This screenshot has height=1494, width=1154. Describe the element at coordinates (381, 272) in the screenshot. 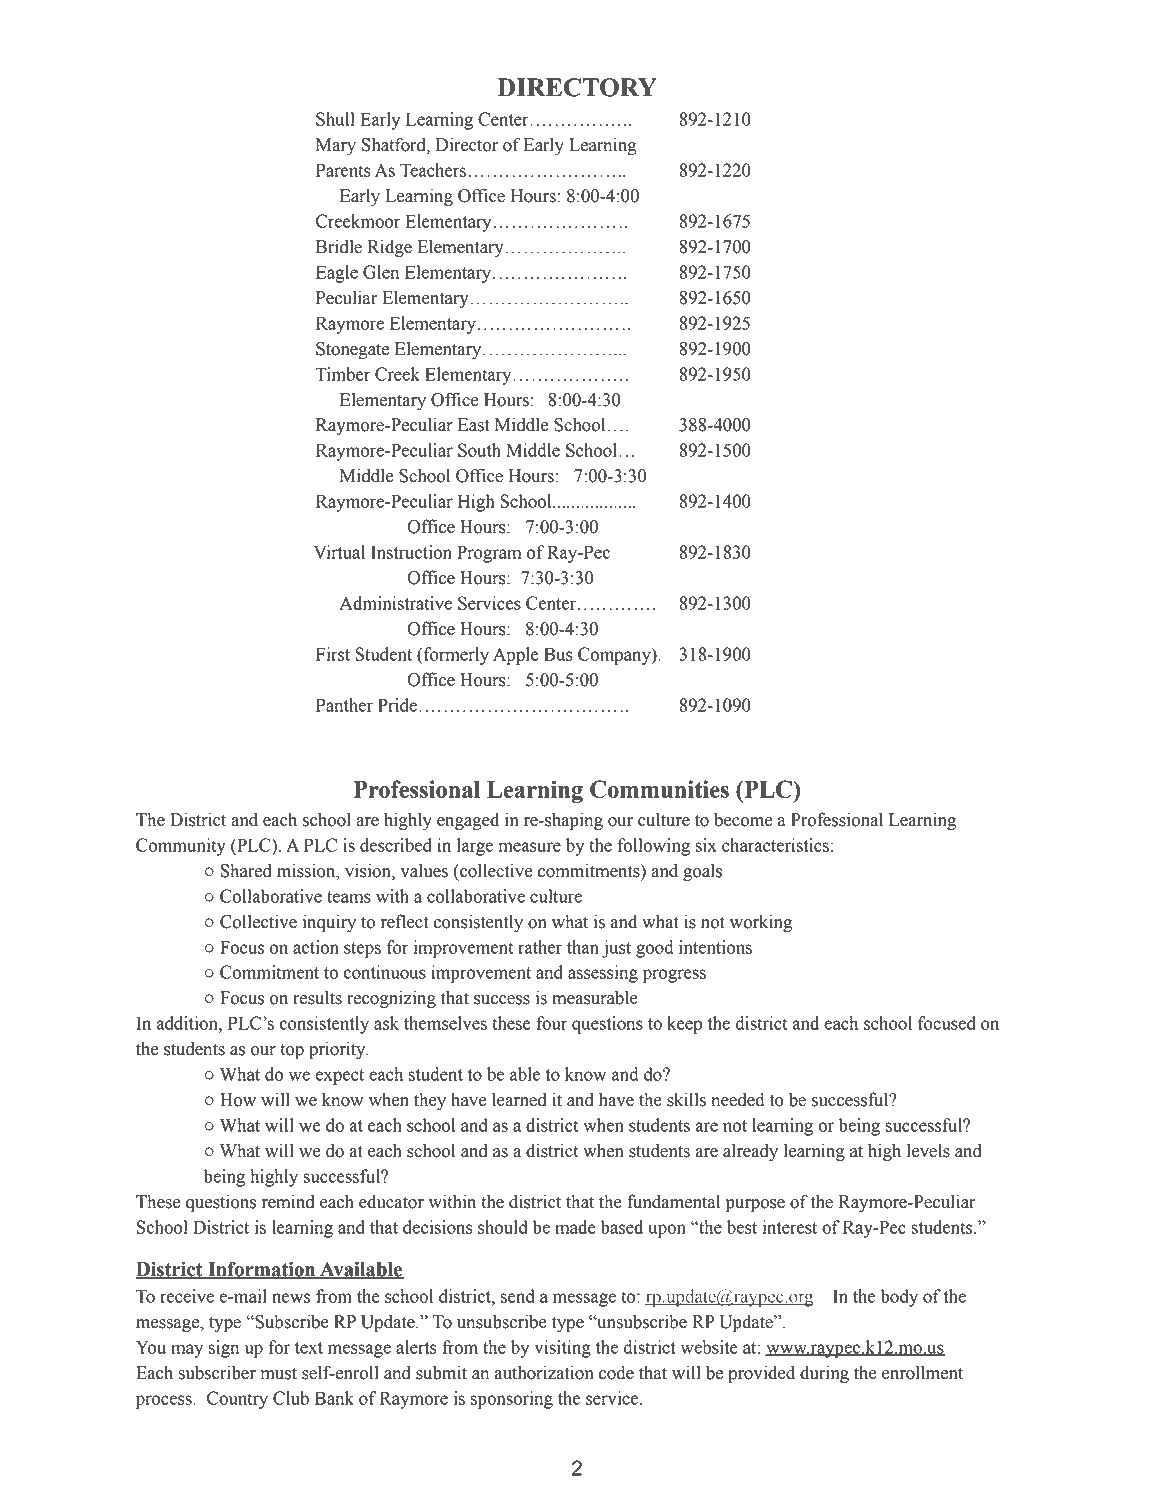

I see `Glen` at that location.
